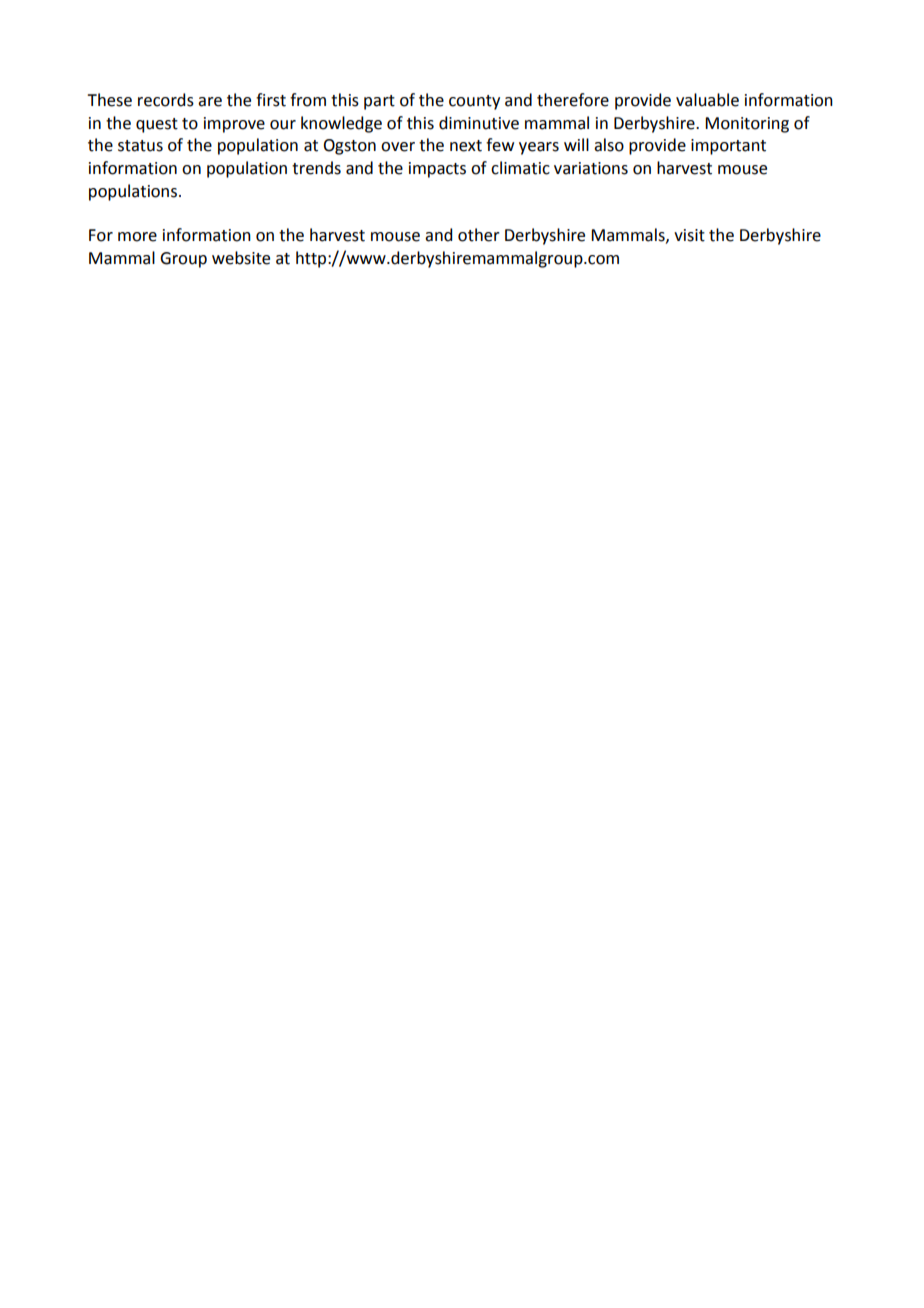 This screenshot has height=1308, width=924. I want to click on more, so click(137, 237).
